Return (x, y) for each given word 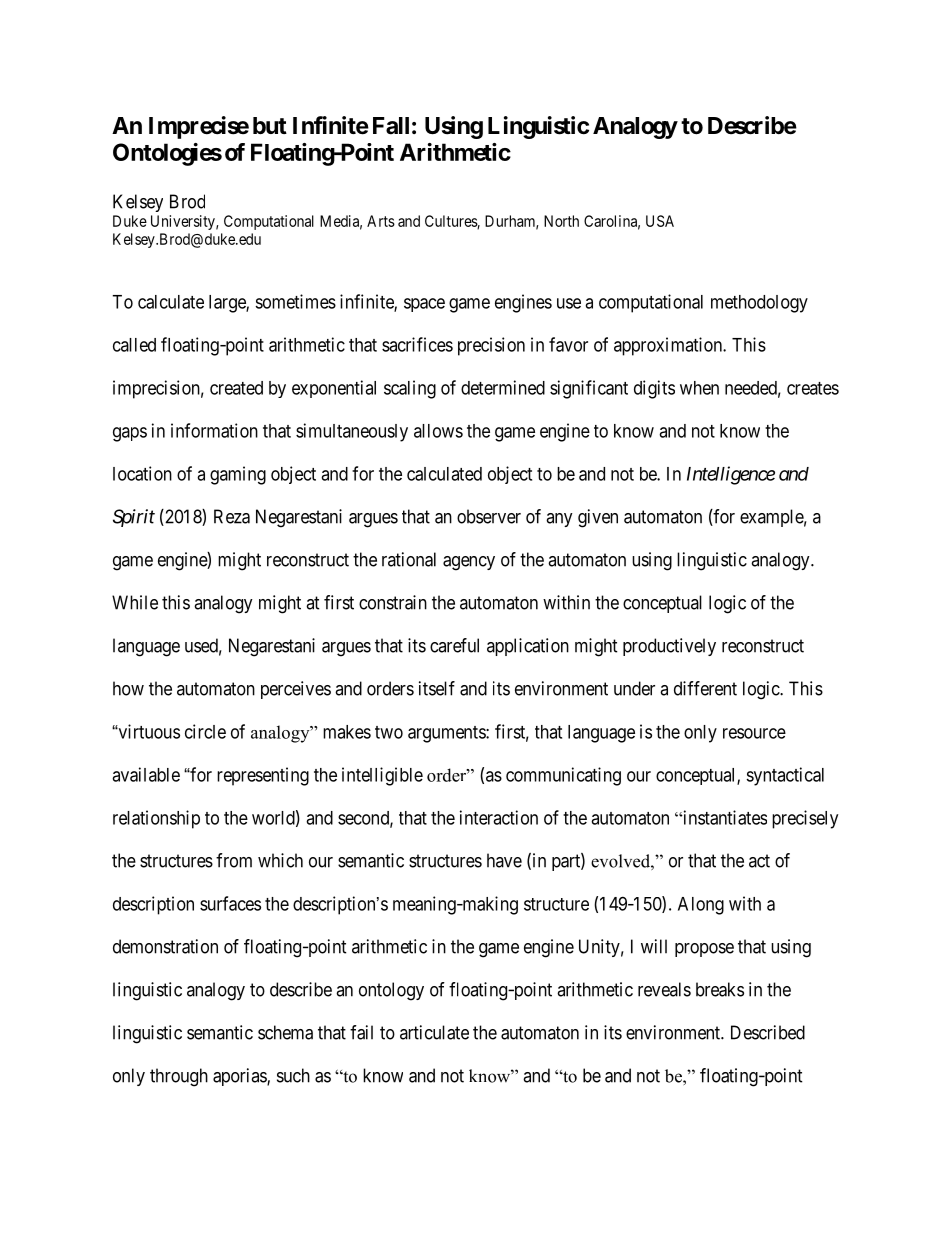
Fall (391, 126)
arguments (447, 734)
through (179, 1077)
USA (660, 221)
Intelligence (731, 475)
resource (754, 733)
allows (438, 431)
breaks (720, 989)
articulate (434, 1032)
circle (205, 731)
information (214, 430)
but (270, 125)
